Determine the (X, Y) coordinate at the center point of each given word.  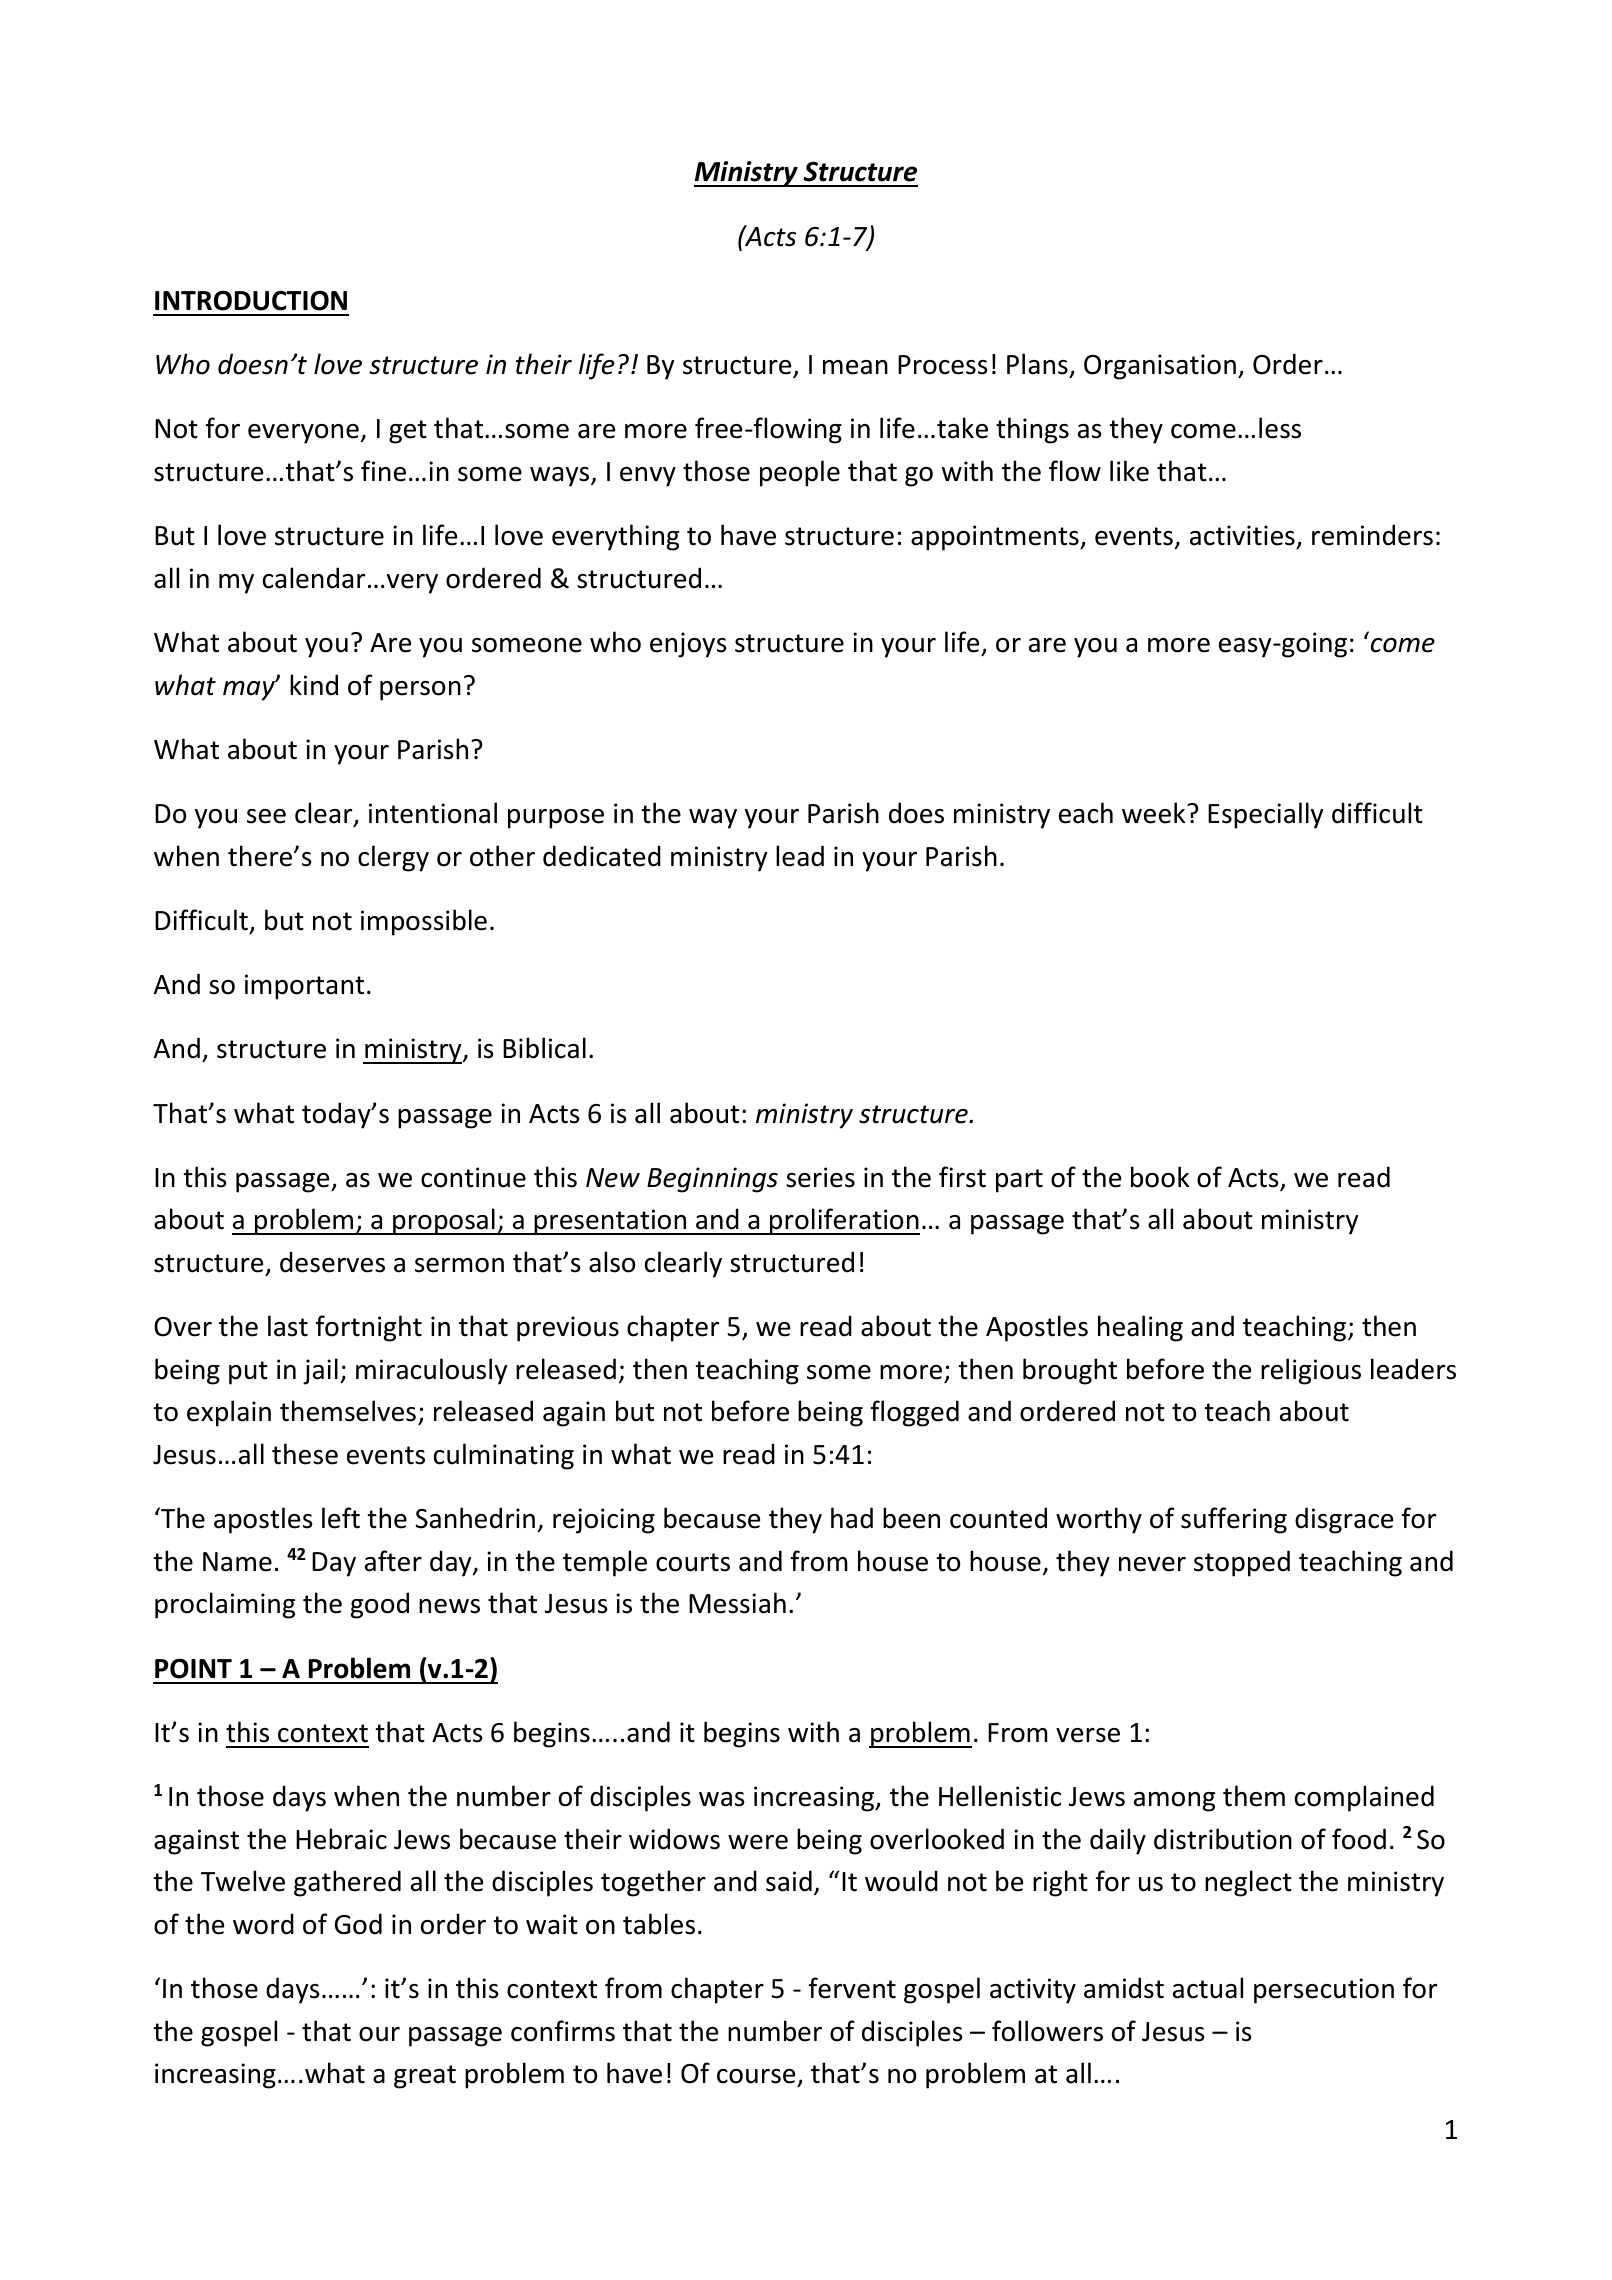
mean (855, 367)
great (425, 2077)
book (1160, 1177)
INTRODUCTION (251, 300)
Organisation (1160, 367)
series (820, 1177)
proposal (444, 1221)
